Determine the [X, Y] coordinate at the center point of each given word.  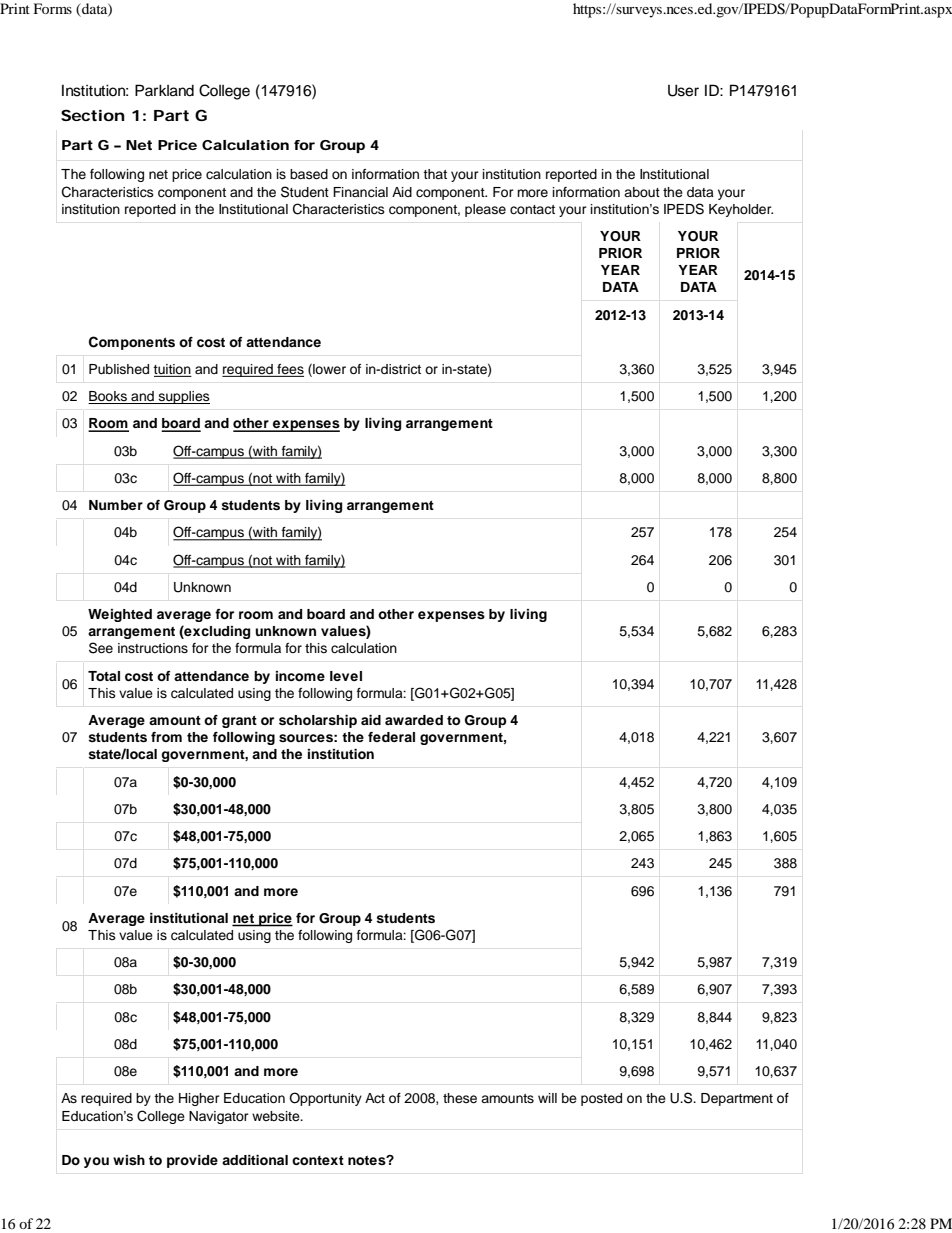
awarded [414, 720]
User [683, 90]
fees [289, 370]
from [166, 737]
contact [532, 209]
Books [108, 397]
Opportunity [325, 1099]
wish [129, 1160]
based [309, 174]
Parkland [164, 90]
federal [391, 737]
